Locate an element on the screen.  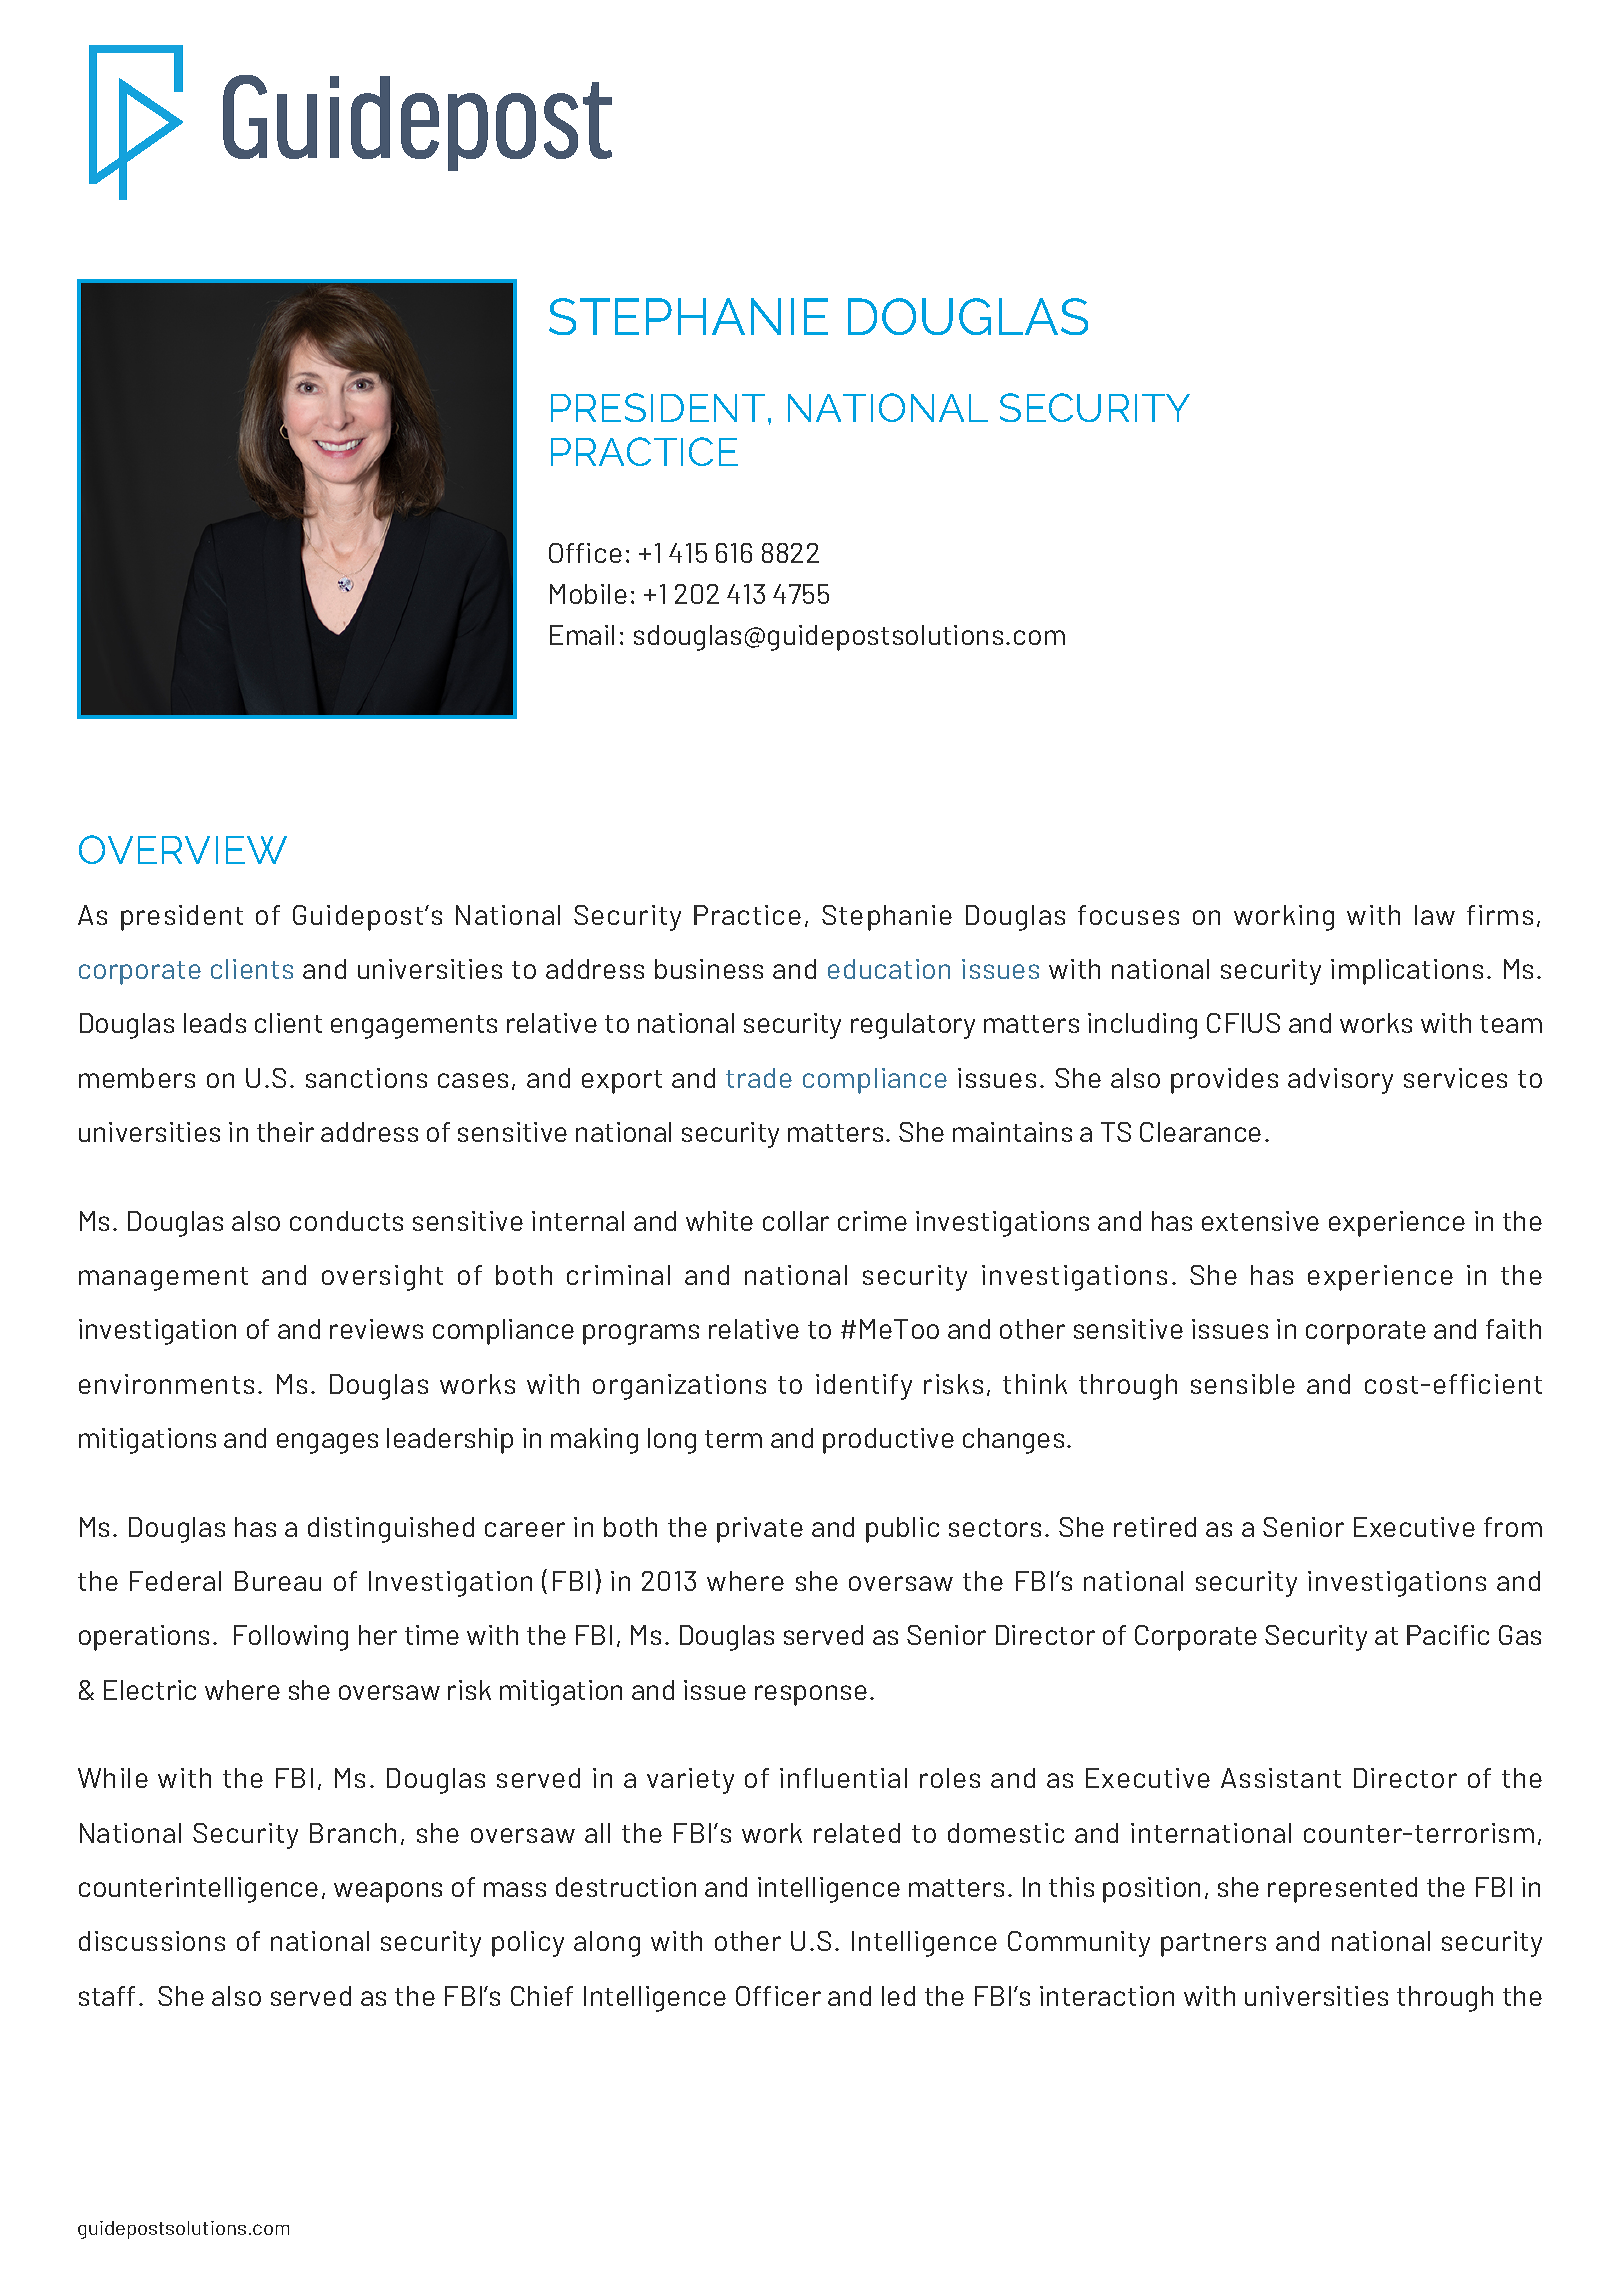
oversight is located at coordinates (382, 1278).
